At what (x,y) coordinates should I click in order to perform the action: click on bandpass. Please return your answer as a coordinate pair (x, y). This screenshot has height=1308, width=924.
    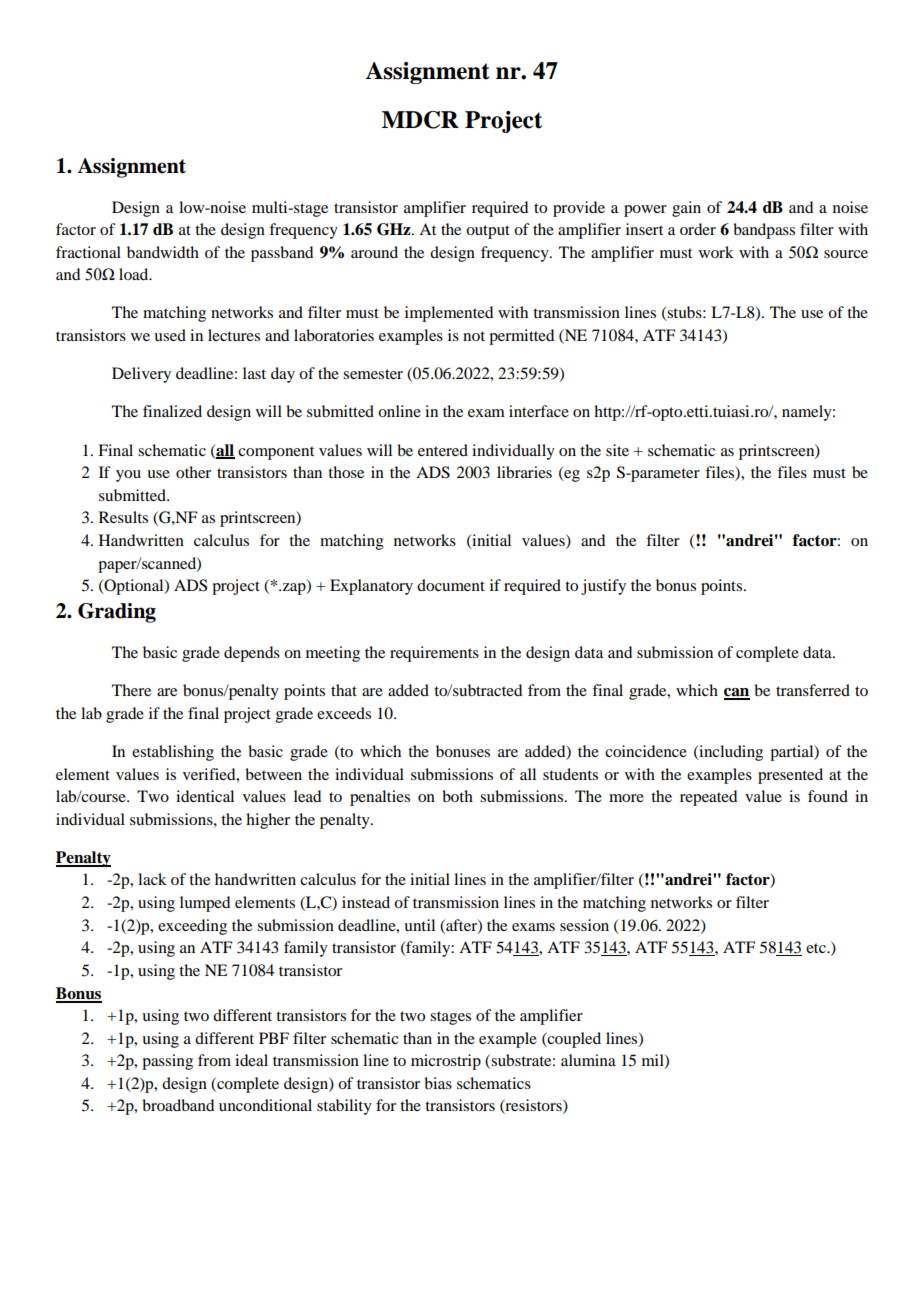
    Looking at the image, I should click on (764, 231).
